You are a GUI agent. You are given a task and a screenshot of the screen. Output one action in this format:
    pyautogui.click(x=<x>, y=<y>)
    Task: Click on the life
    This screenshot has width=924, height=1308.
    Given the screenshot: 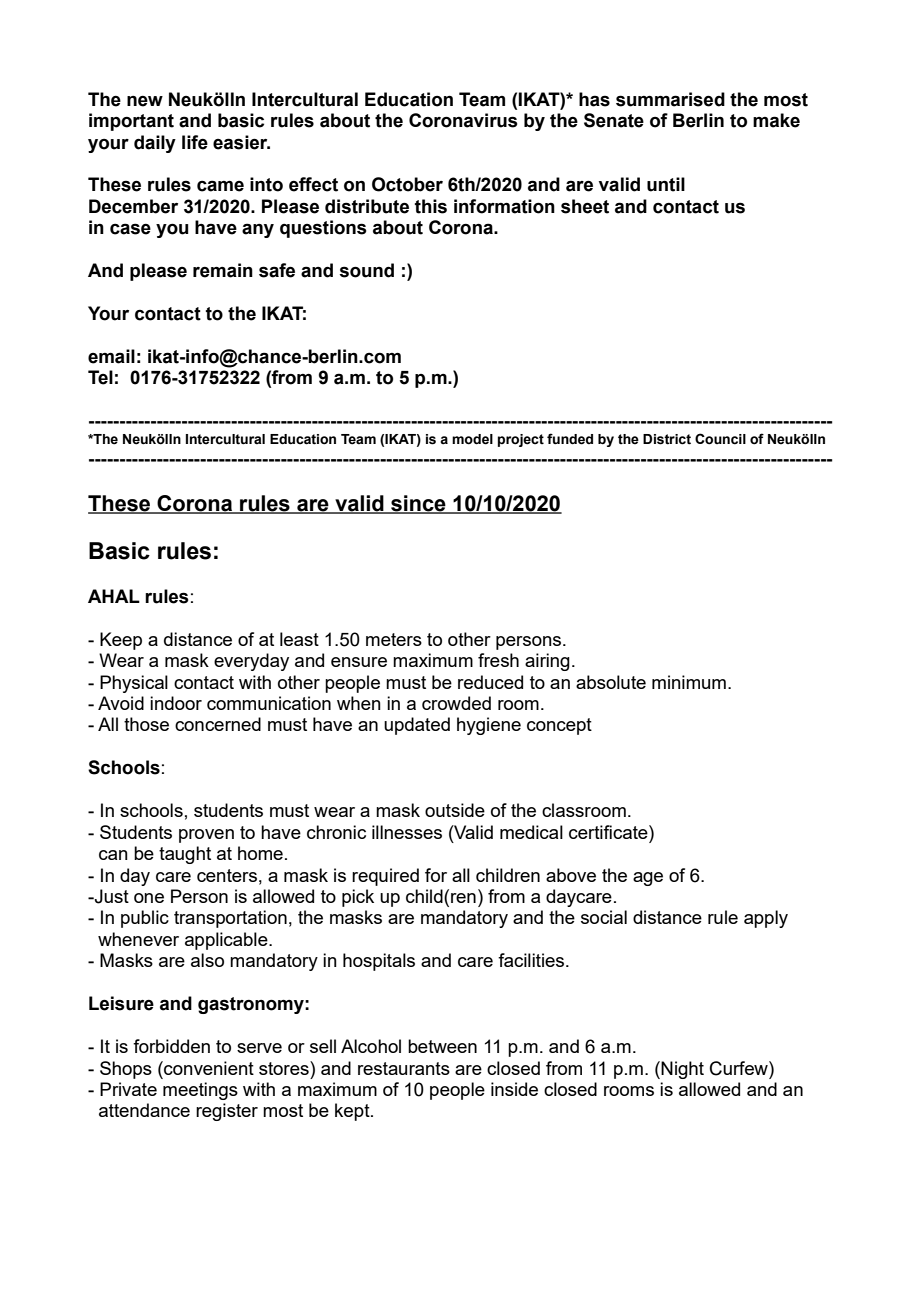 What is the action you would take?
    pyautogui.click(x=195, y=142)
